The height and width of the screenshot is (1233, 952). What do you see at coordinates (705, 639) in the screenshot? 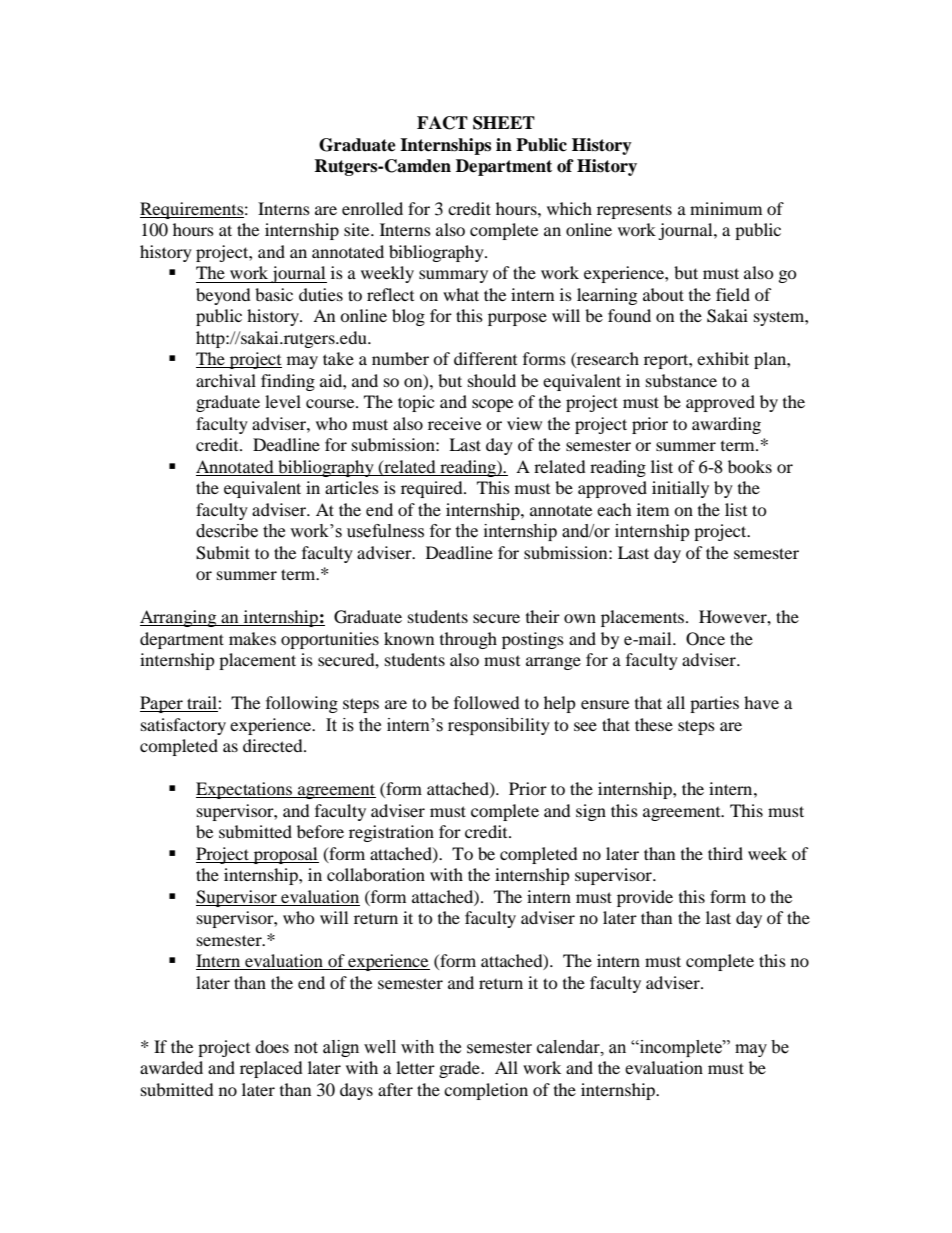
I see `Once` at bounding box center [705, 639].
